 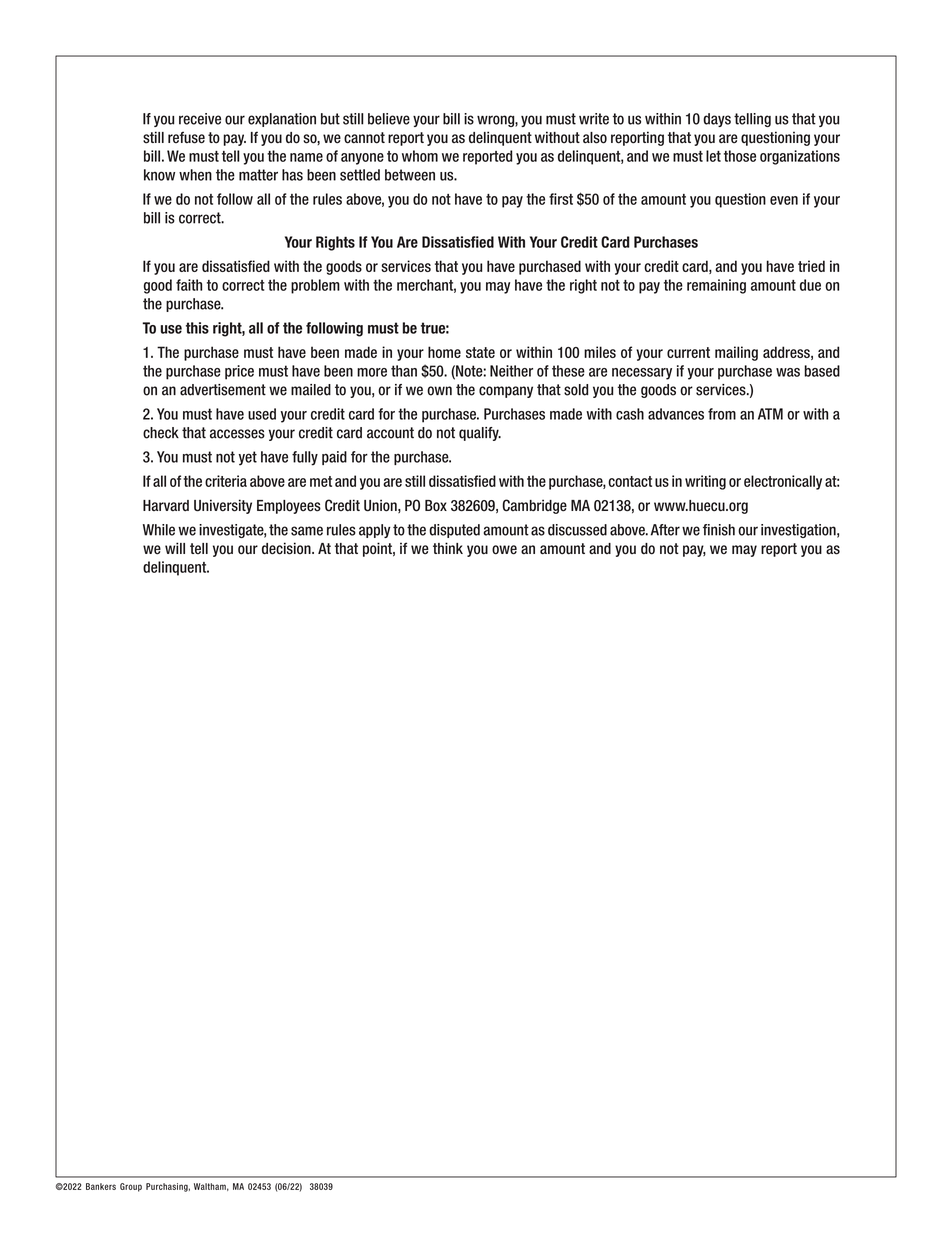 What do you see at coordinates (448, 548) in the document?
I see `think` at bounding box center [448, 548].
